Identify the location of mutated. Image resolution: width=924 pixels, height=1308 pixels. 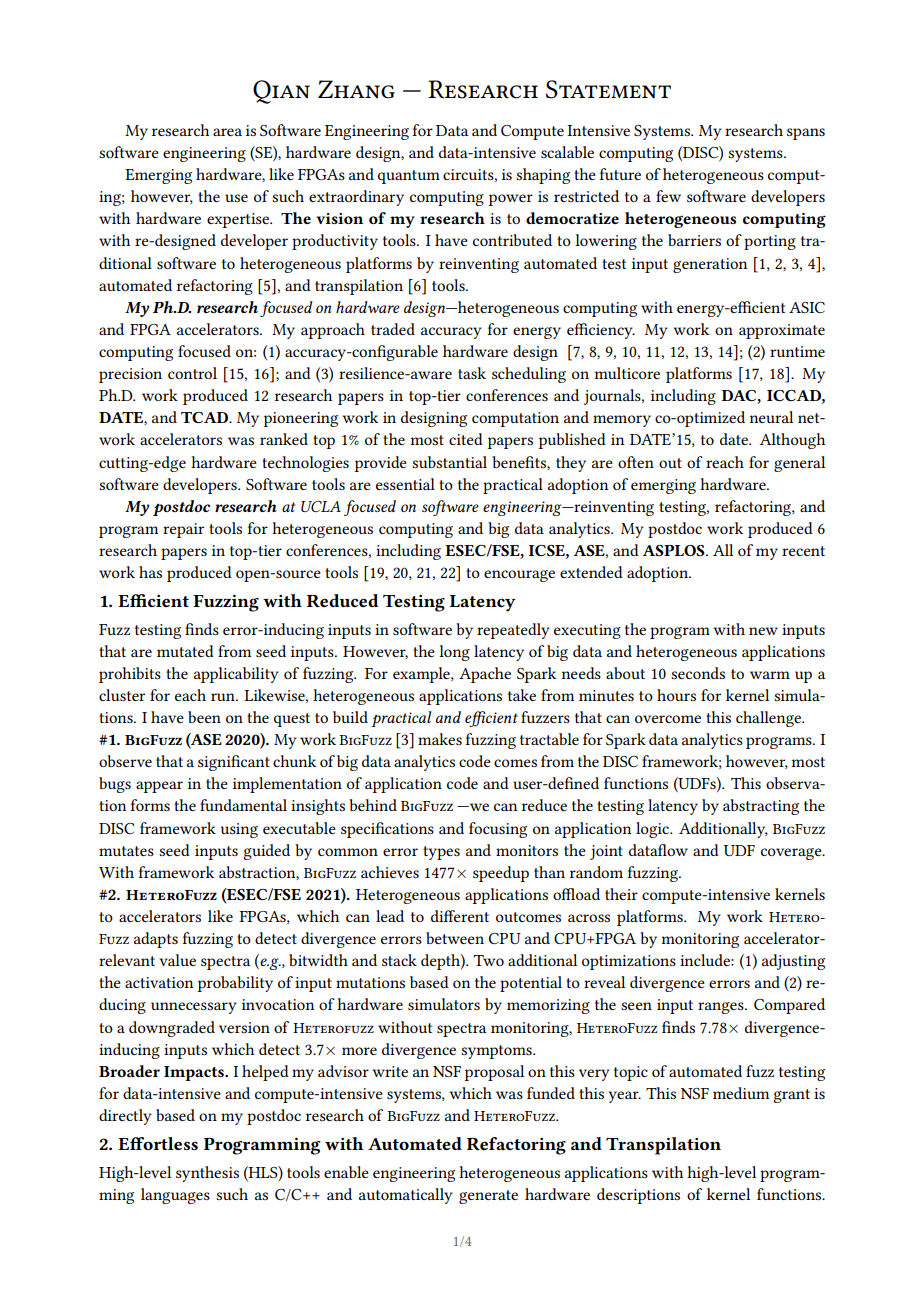
(185, 651).
